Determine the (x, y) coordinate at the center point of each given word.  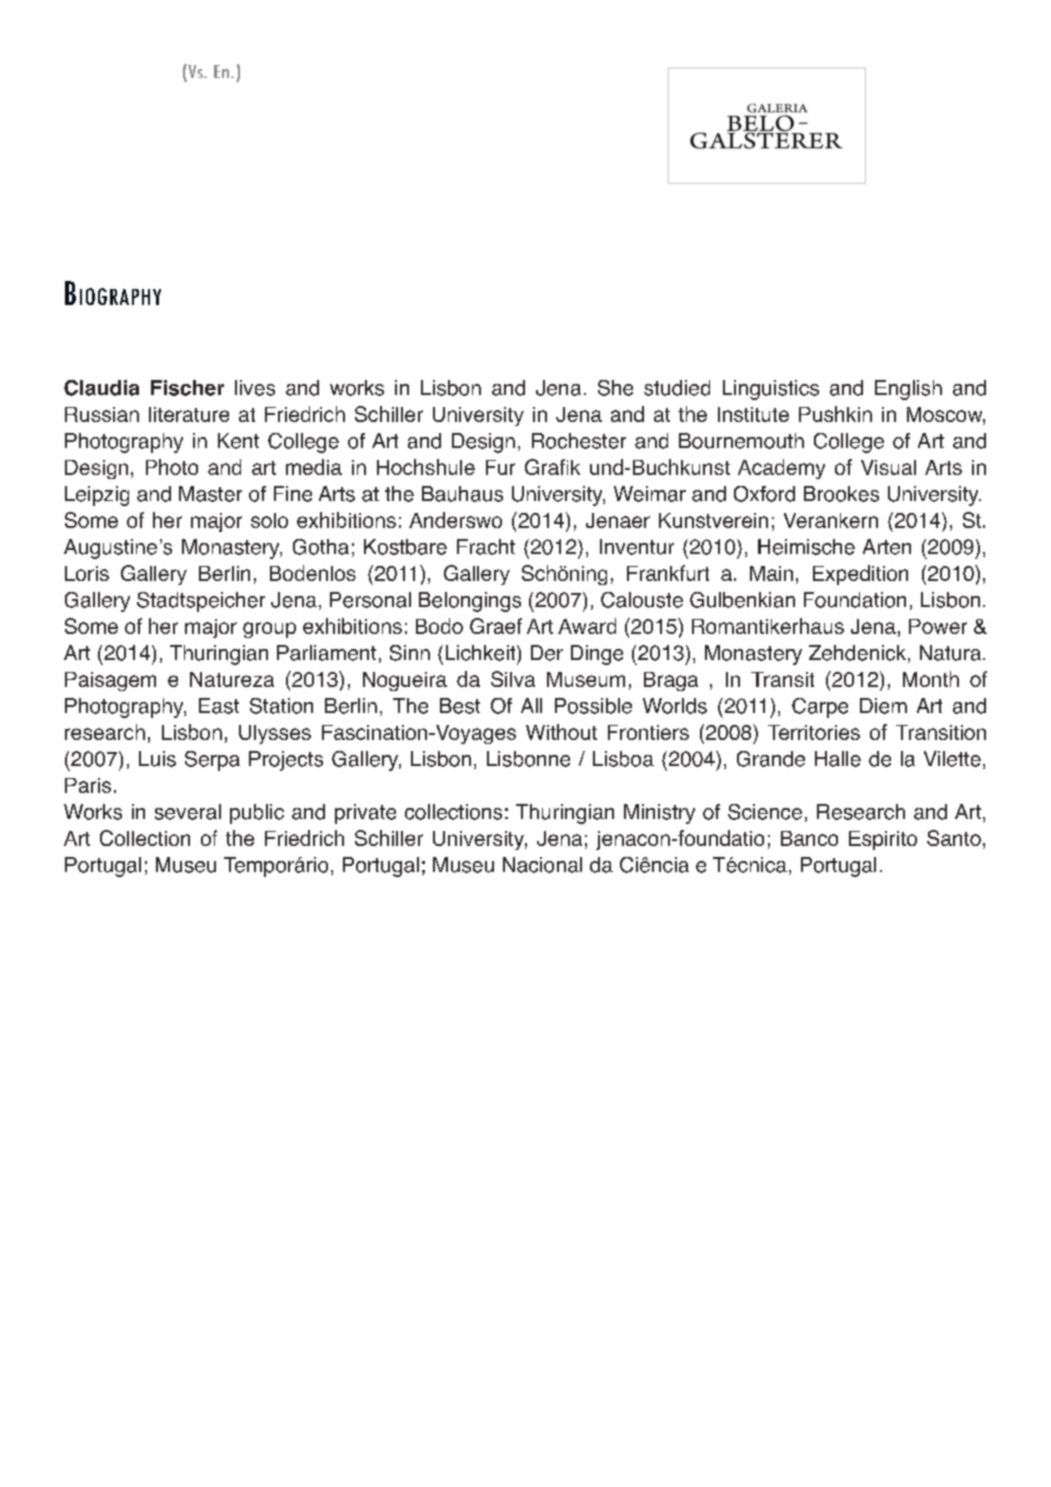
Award (587, 626)
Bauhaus (462, 494)
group (269, 630)
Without (561, 732)
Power (938, 626)
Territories (814, 732)
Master (210, 494)
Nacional (542, 865)
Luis (157, 759)
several (188, 812)
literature (189, 414)
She (615, 388)
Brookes (841, 494)
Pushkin (835, 414)
